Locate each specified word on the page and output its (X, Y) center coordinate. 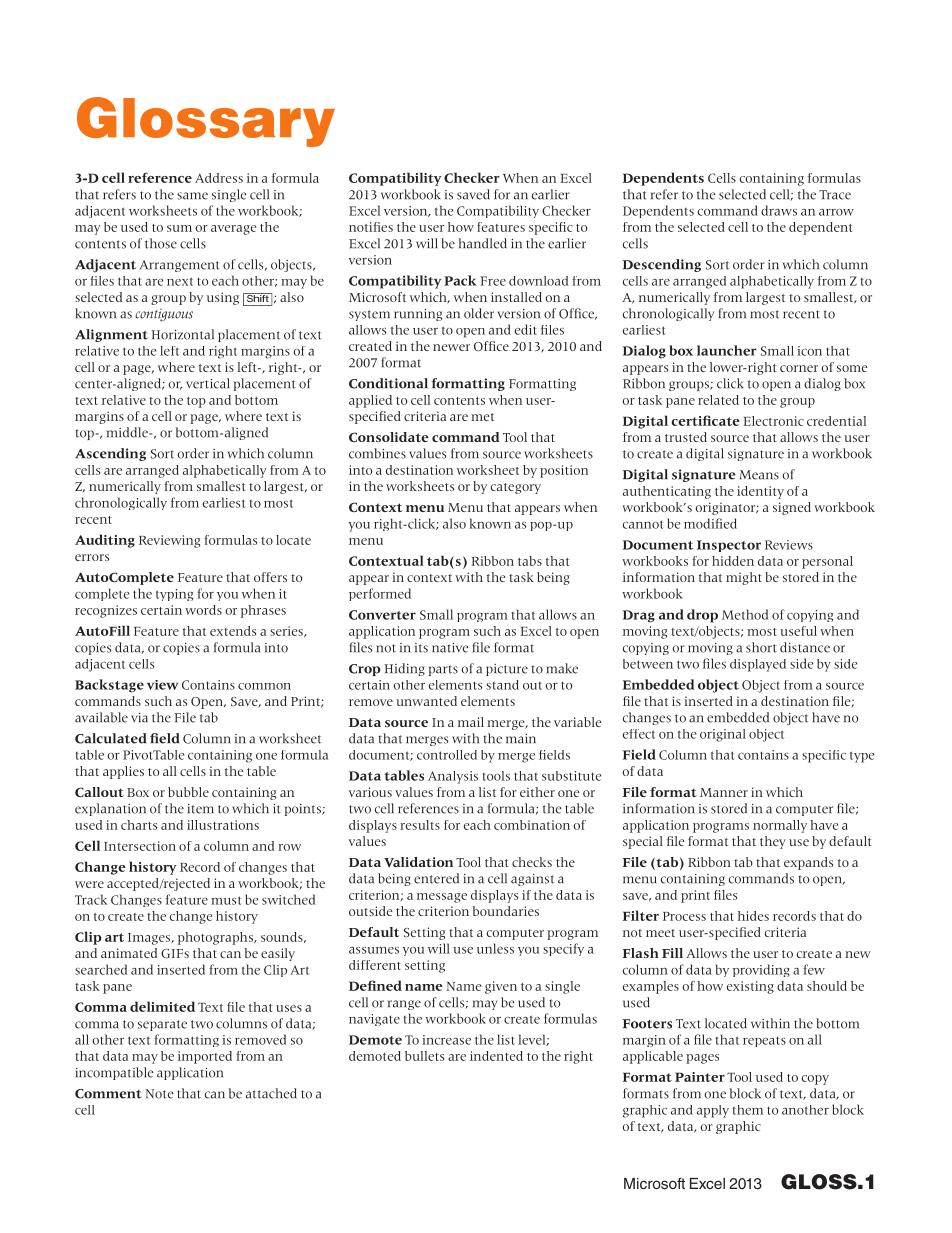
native (450, 648)
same (192, 196)
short (761, 647)
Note (160, 1094)
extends (233, 631)
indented (496, 1056)
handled (482, 243)
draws (779, 210)
